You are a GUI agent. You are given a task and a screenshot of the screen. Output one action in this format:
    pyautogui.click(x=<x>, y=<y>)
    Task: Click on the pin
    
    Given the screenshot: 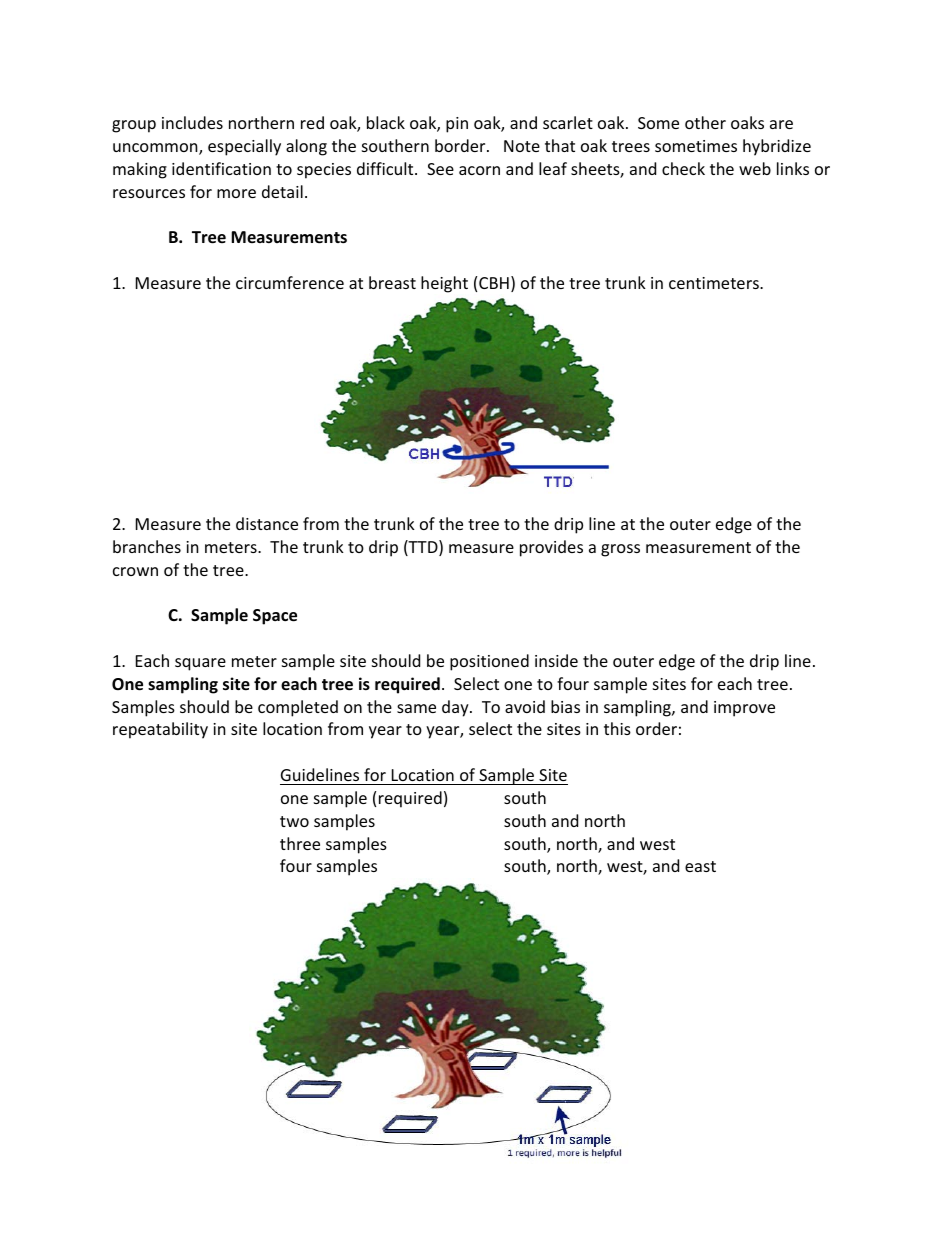 What is the action you would take?
    pyautogui.click(x=457, y=125)
